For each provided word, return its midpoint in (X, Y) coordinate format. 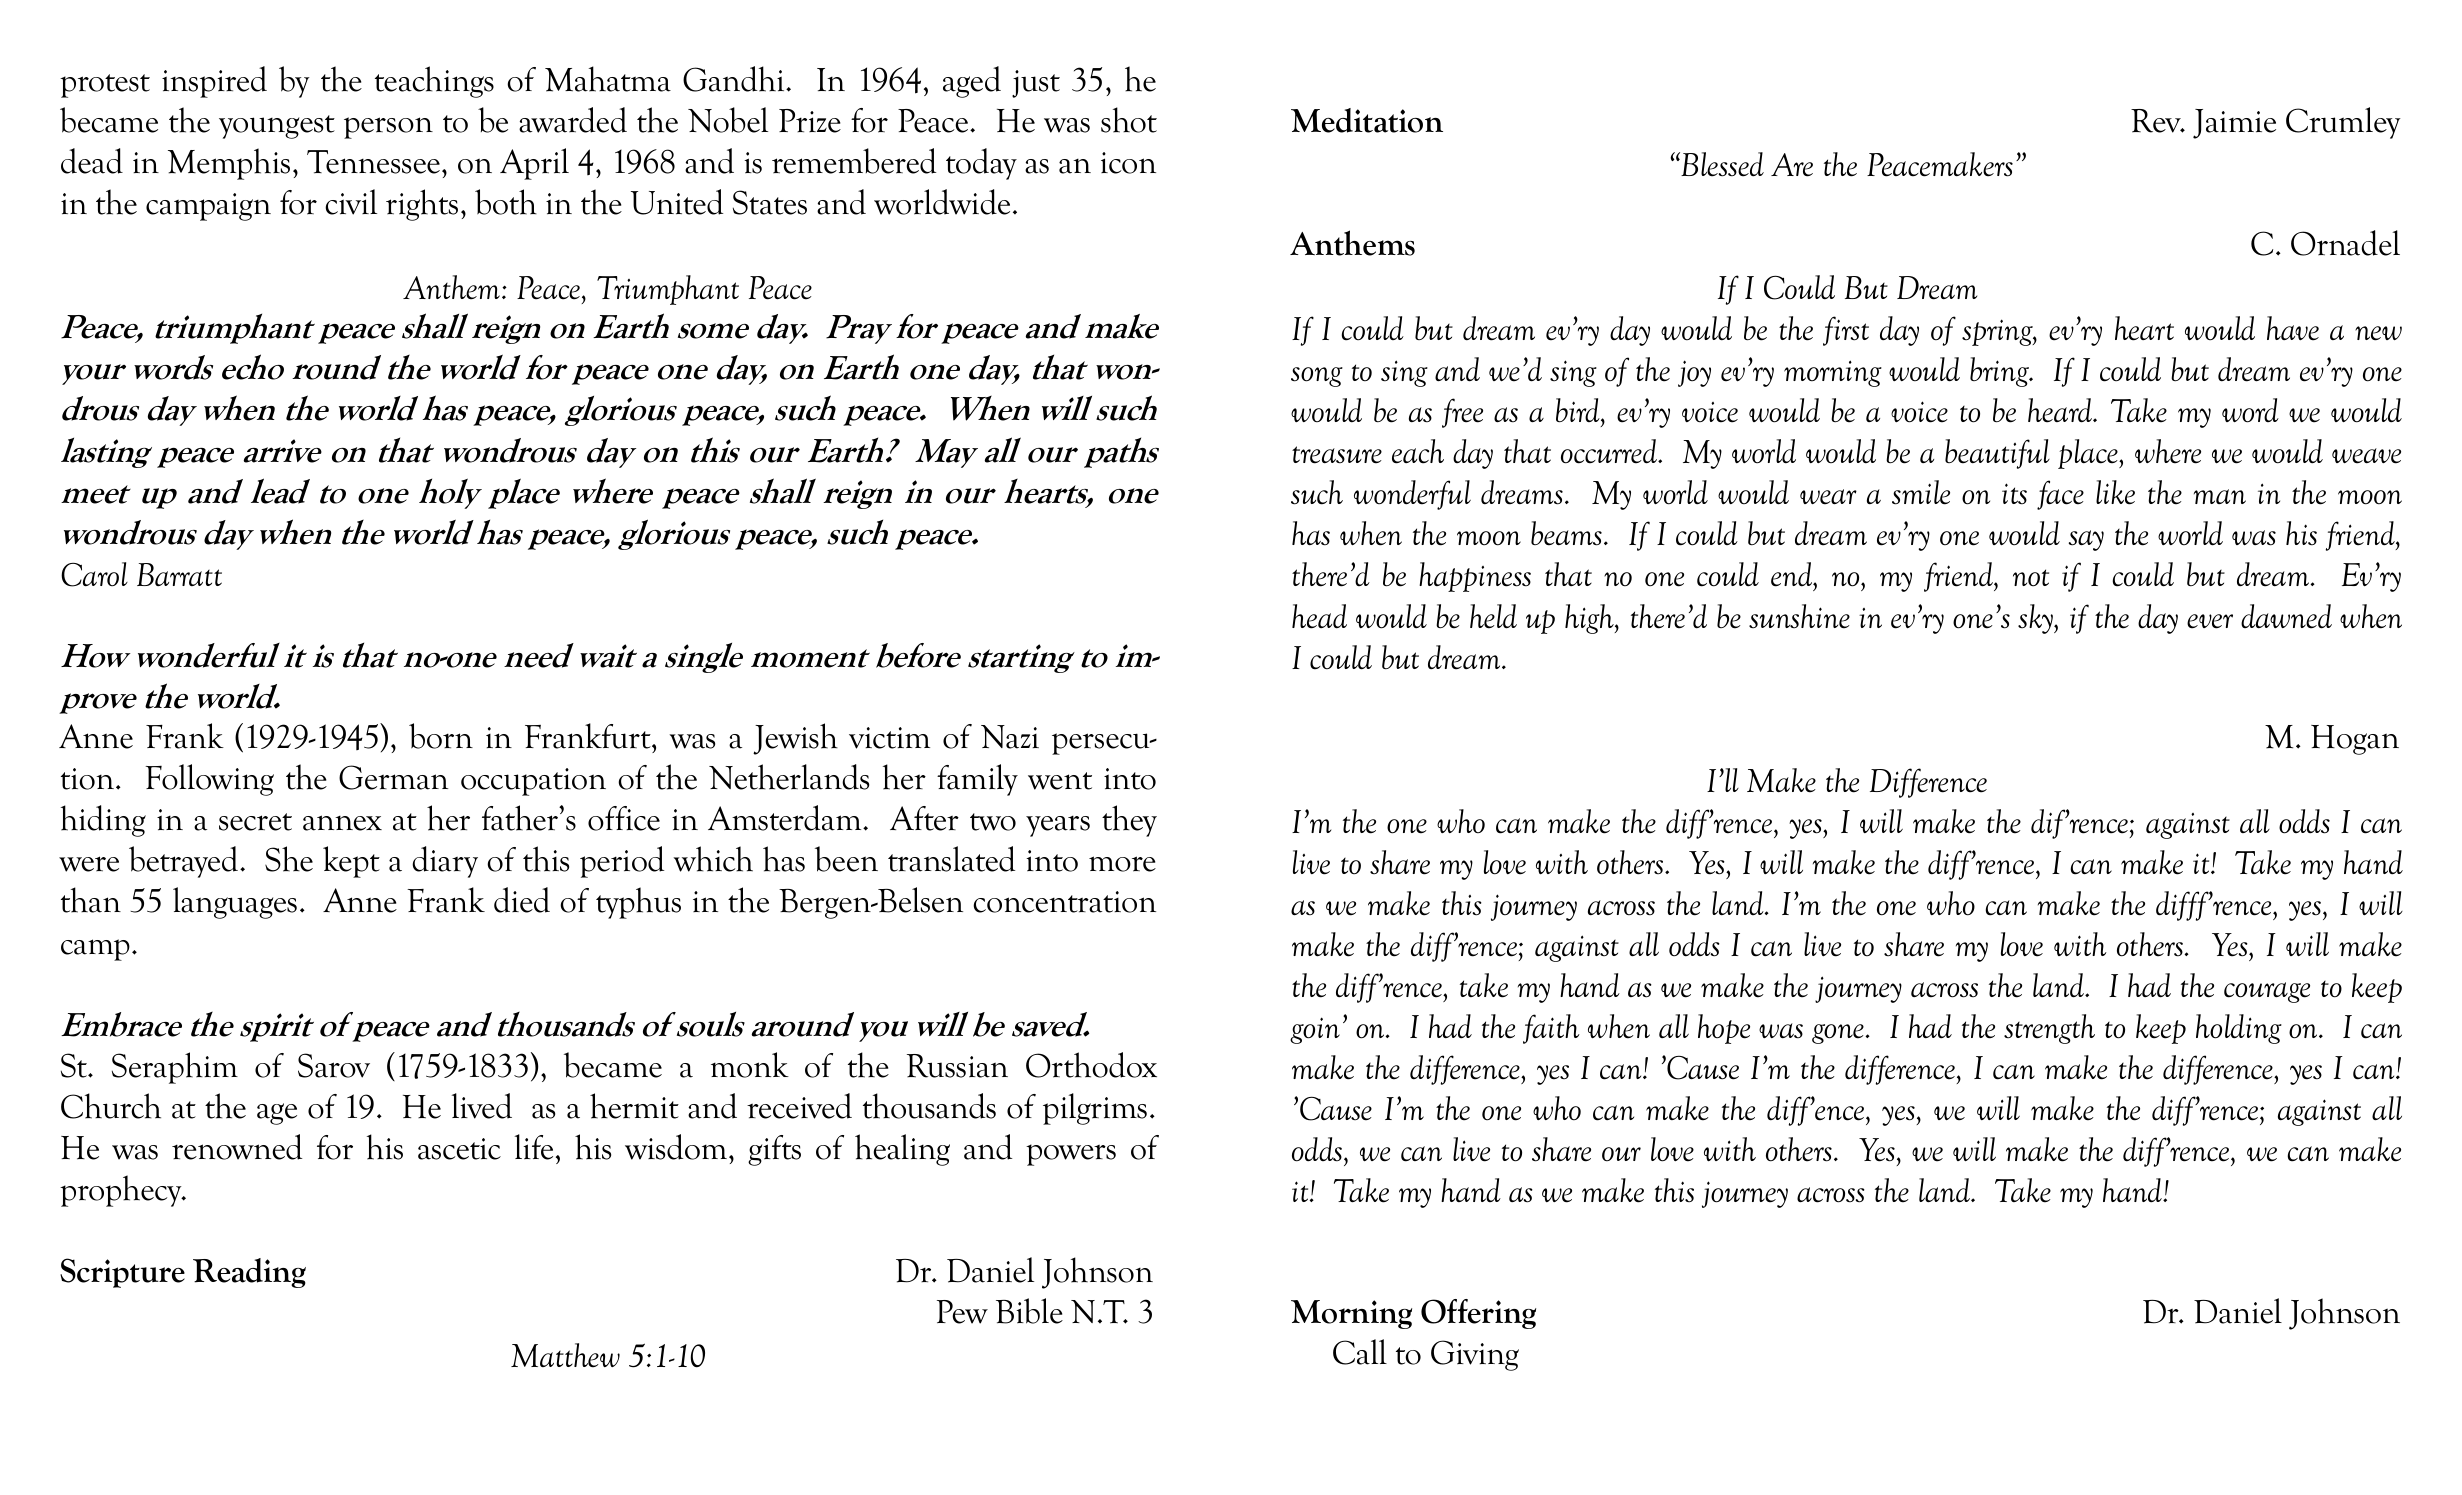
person (388, 128)
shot (1129, 120)
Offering (1478, 1314)
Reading (249, 1273)
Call (1360, 1352)
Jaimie (2234, 124)
